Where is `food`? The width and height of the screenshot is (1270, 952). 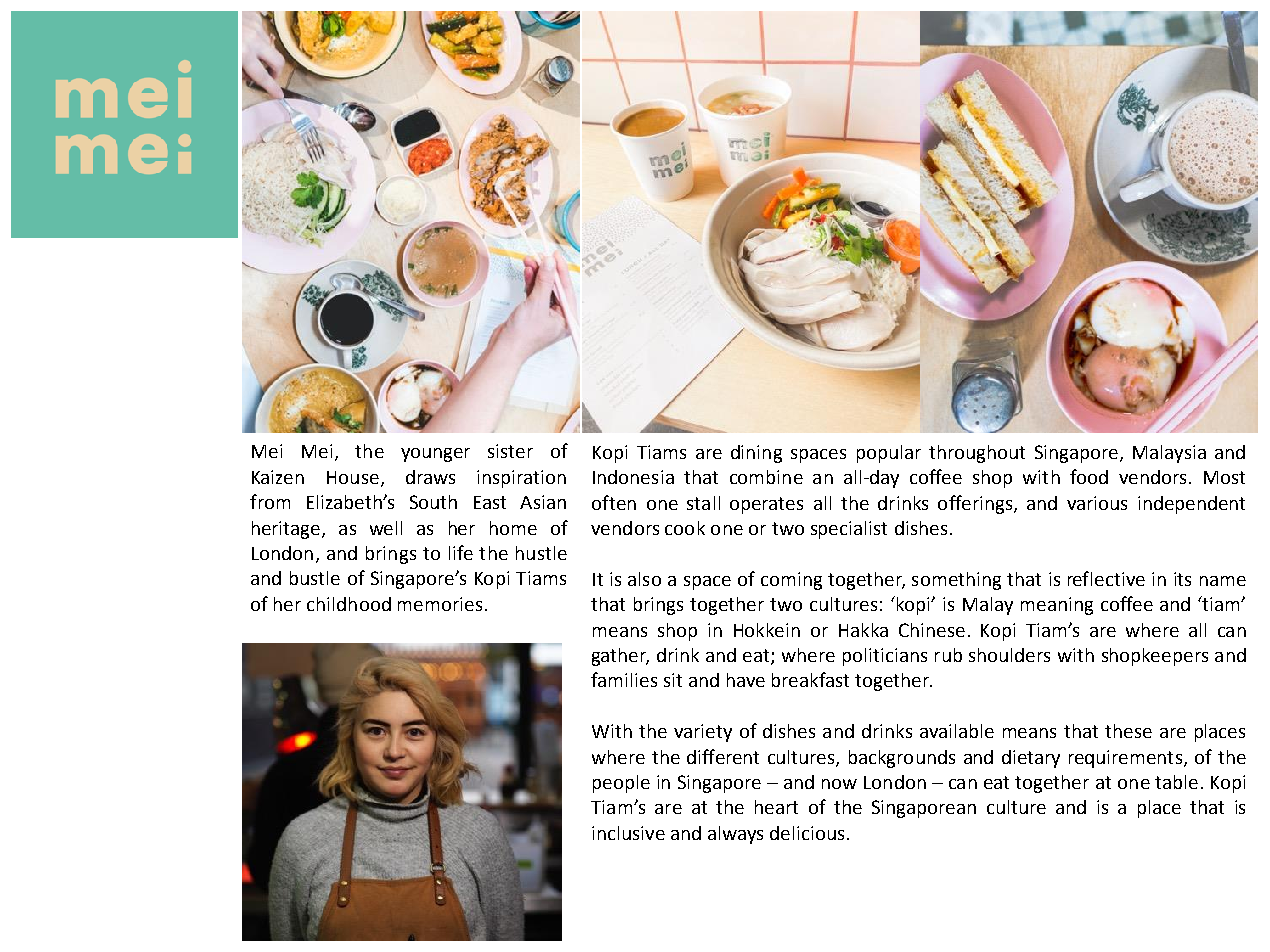
food is located at coordinates (1089, 476).
